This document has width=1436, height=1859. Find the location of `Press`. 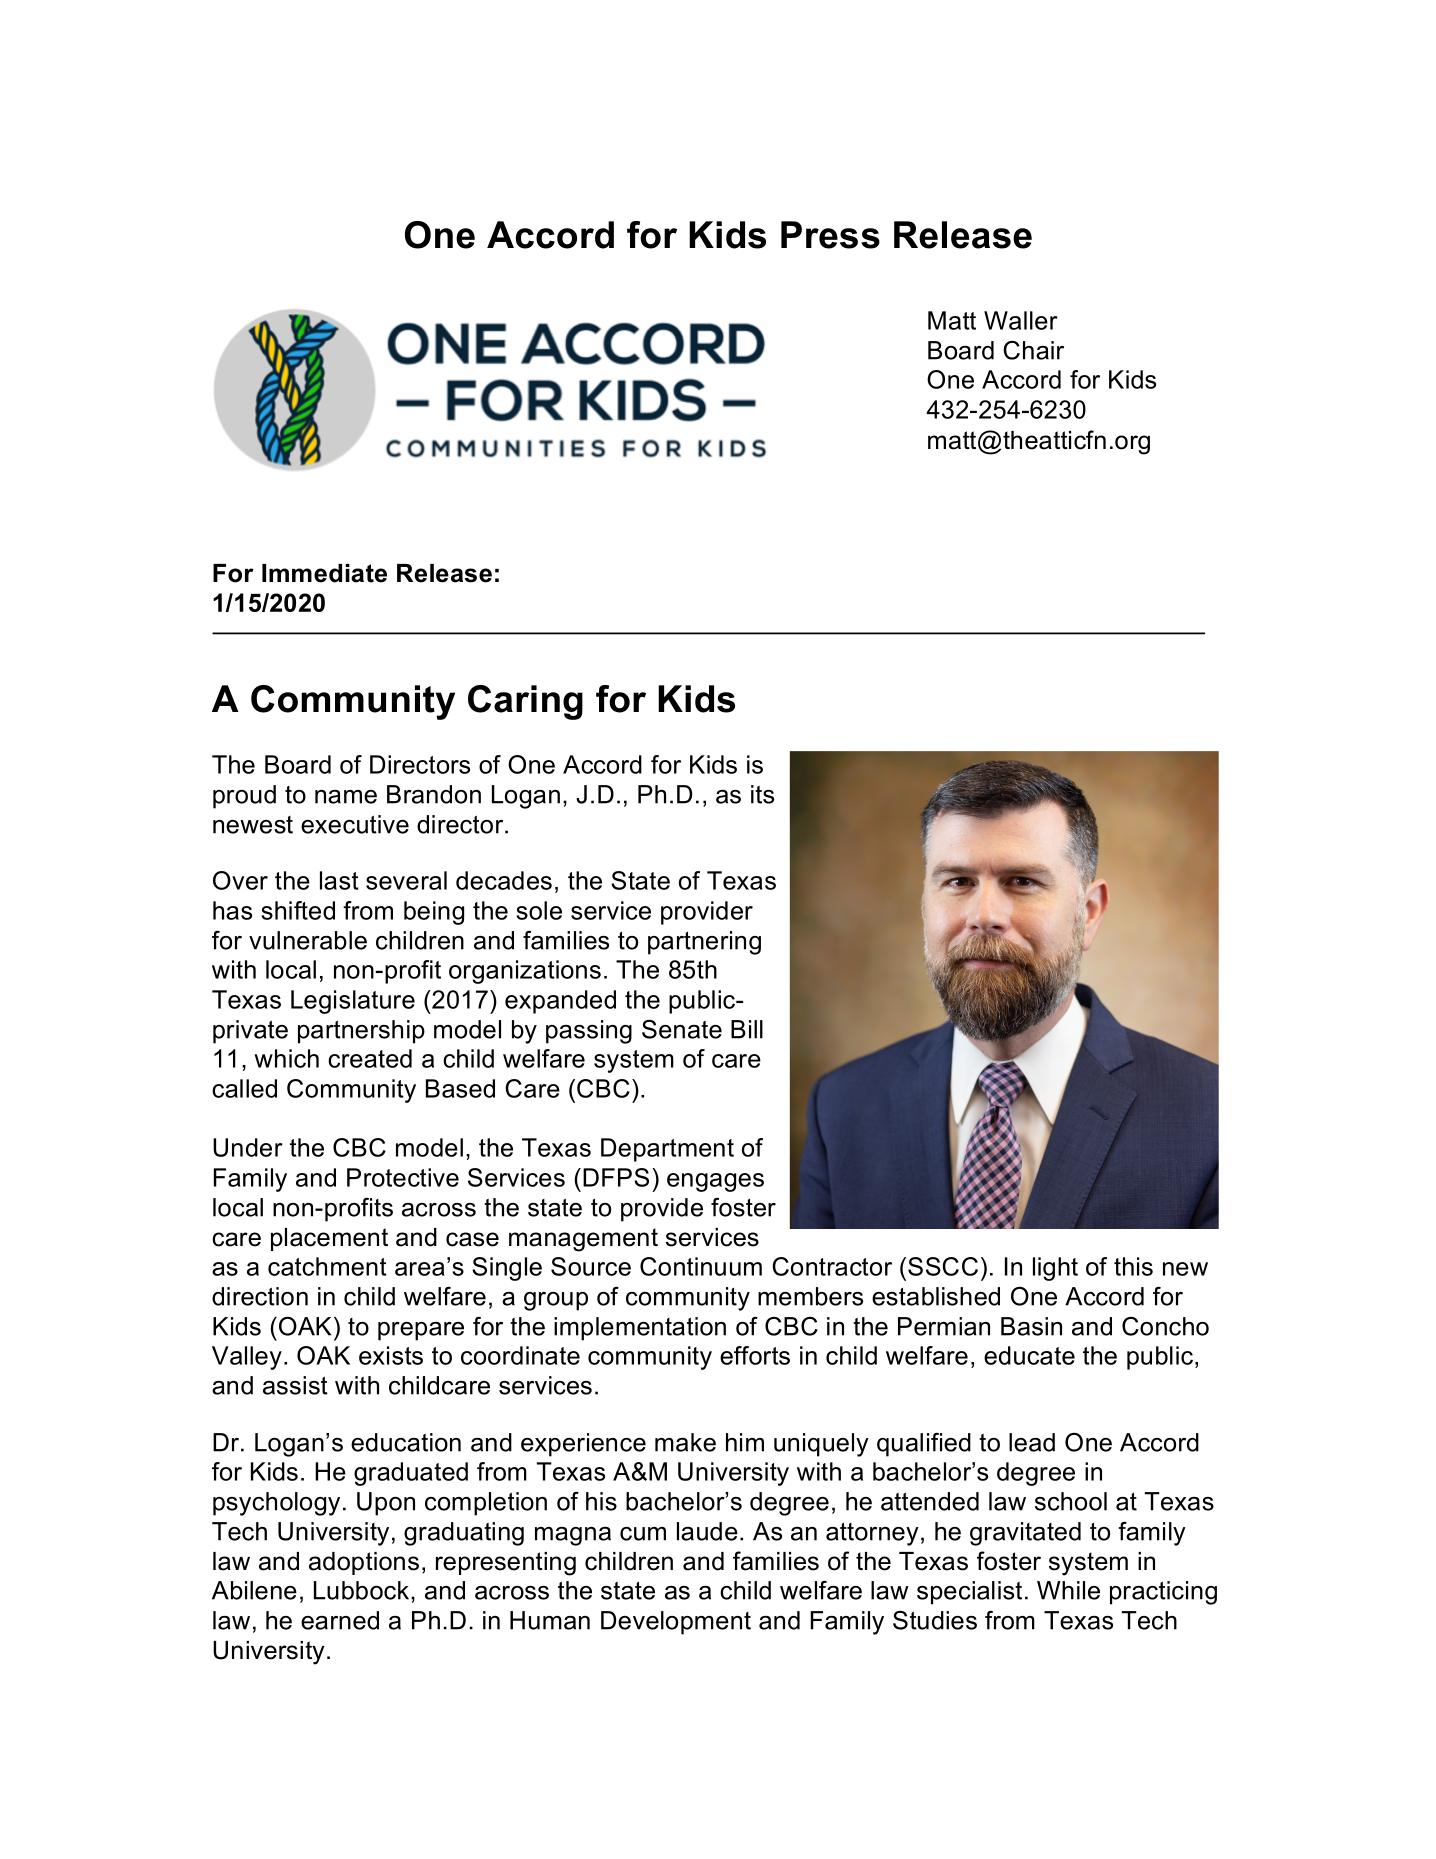

Press is located at coordinates (830, 235).
